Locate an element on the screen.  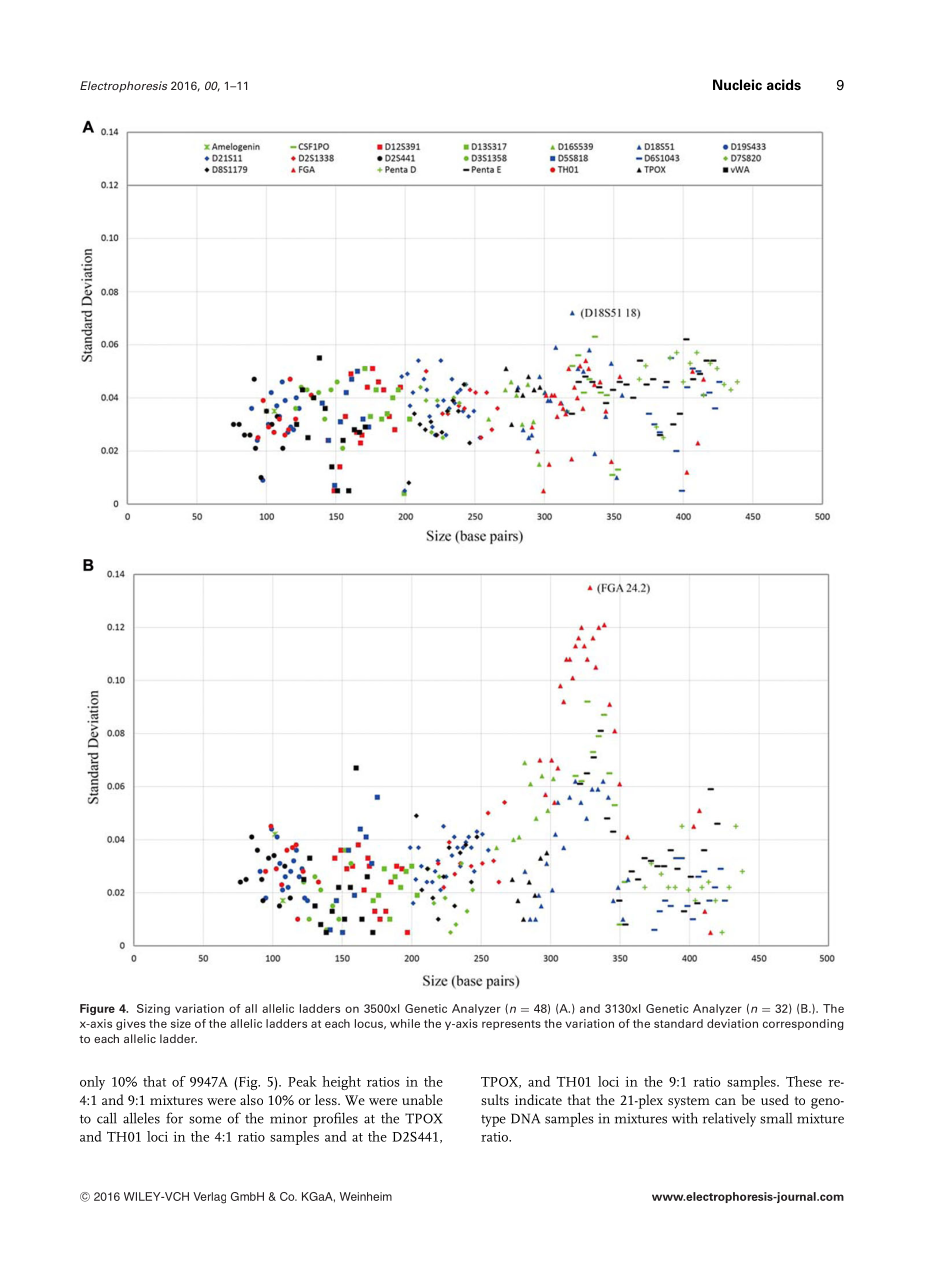
Nucleic is located at coordinates (737, 85).
